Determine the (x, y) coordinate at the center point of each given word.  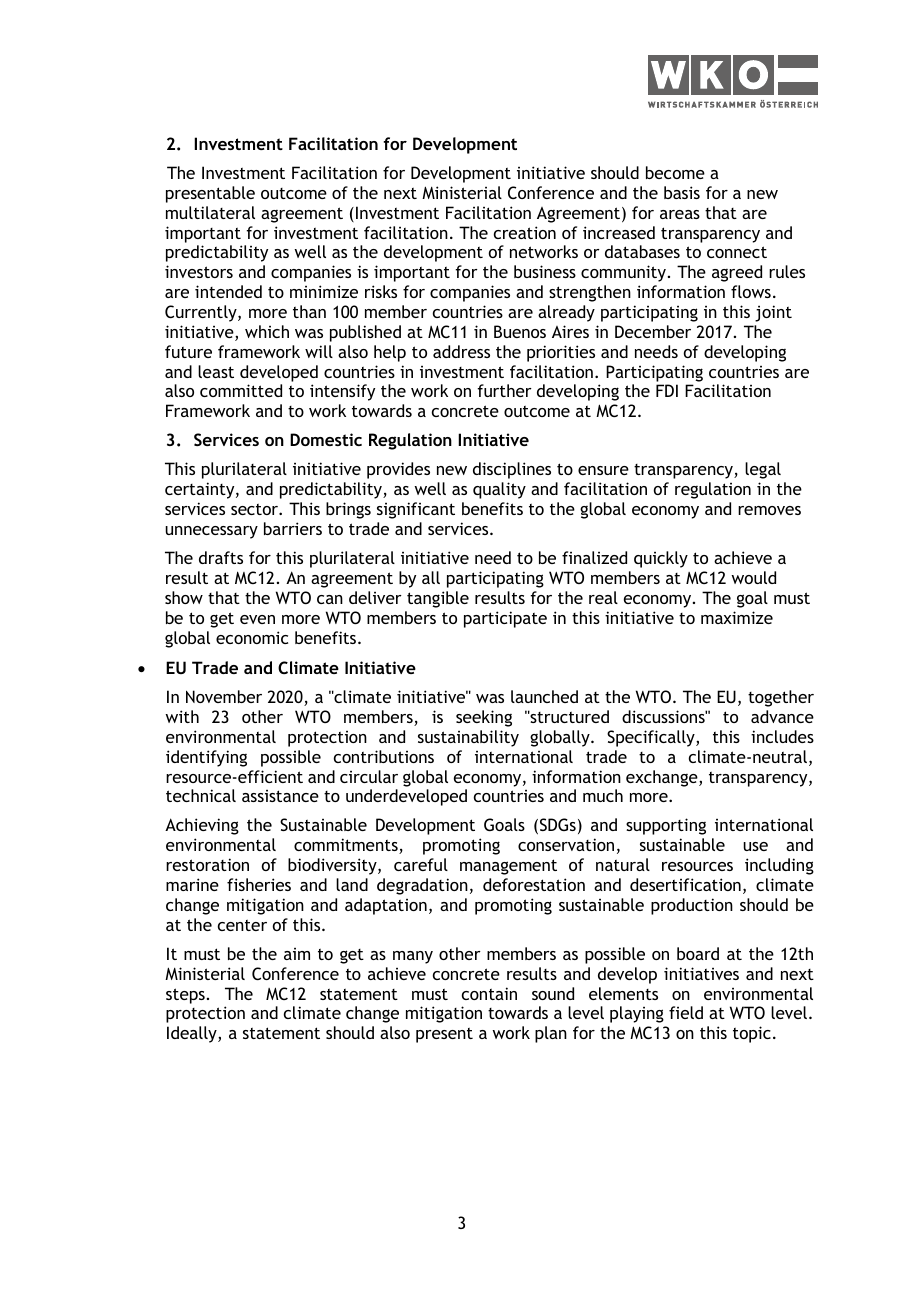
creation (525, 232)
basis (682, 192)
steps (185, 996)
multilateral (210, 212)
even (257, 619)
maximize (737, 617)
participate (505, 619)
